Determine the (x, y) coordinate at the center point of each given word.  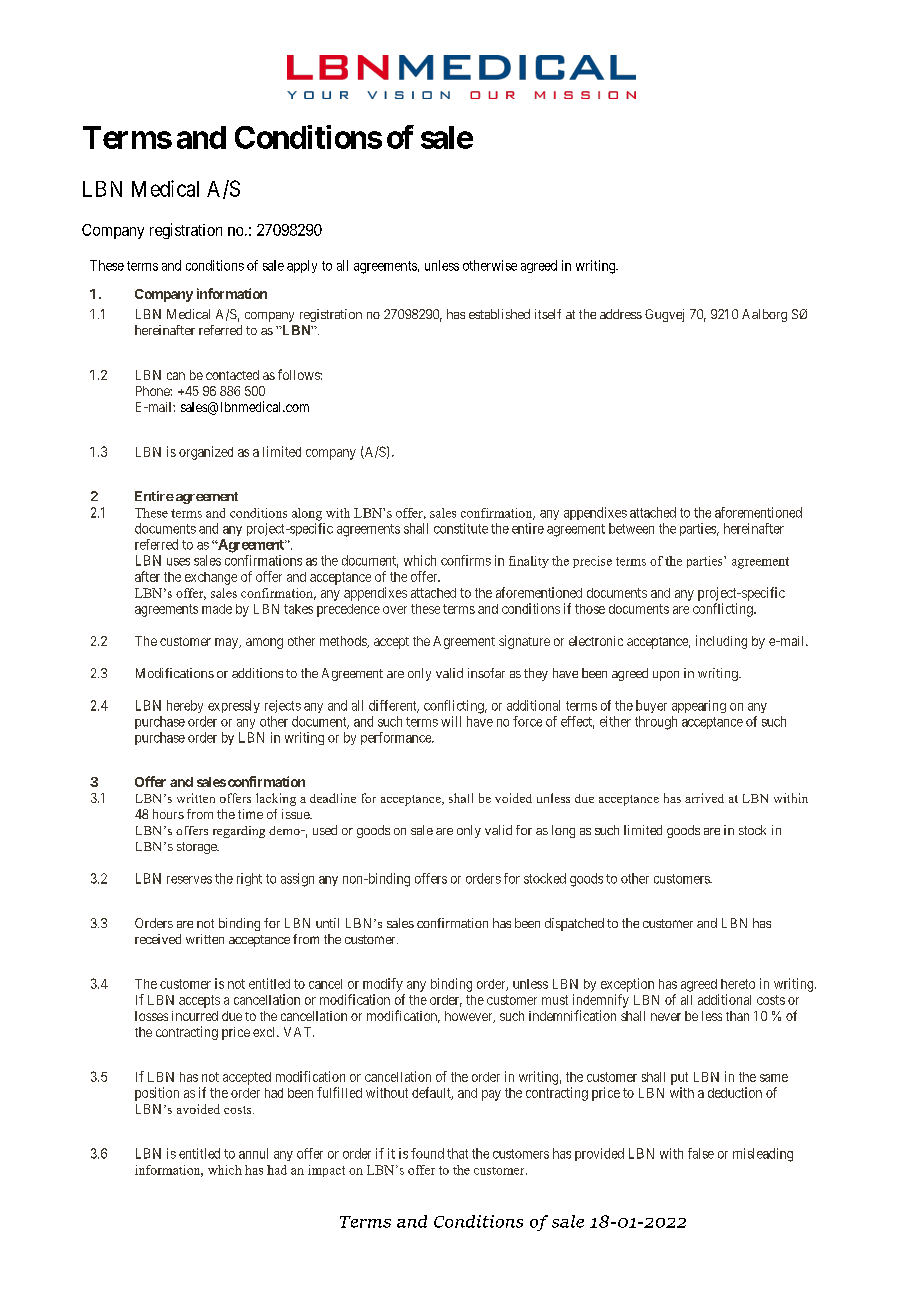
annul (253, 1153)
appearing (699, 706)
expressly (234, 706)
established (499, 314)
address (621, 314)
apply (302, 266)
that (457, 1153)
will (451, 721)
